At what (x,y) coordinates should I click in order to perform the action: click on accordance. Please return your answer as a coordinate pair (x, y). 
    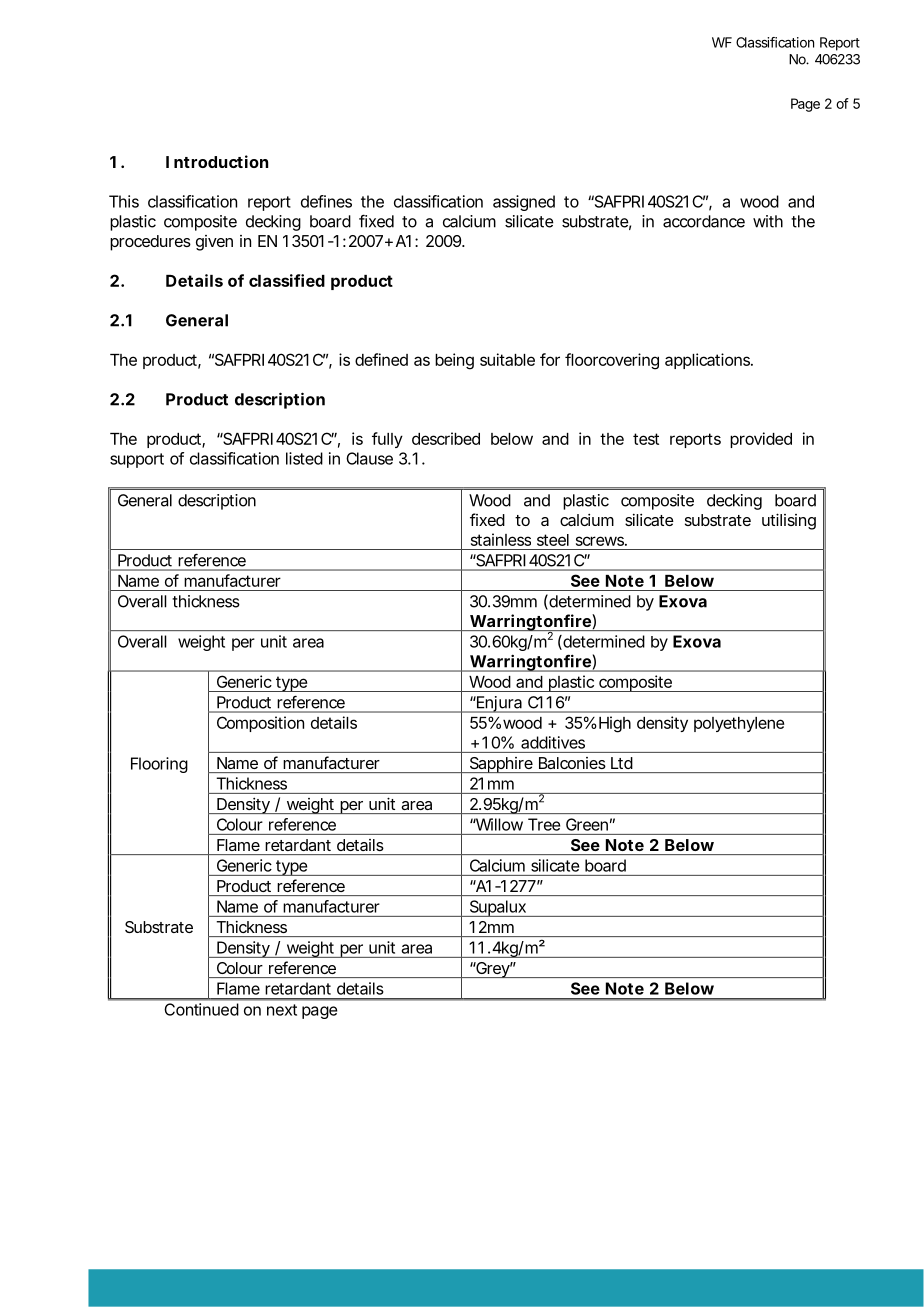
    Looking at the image, I should click on (704, 221).
